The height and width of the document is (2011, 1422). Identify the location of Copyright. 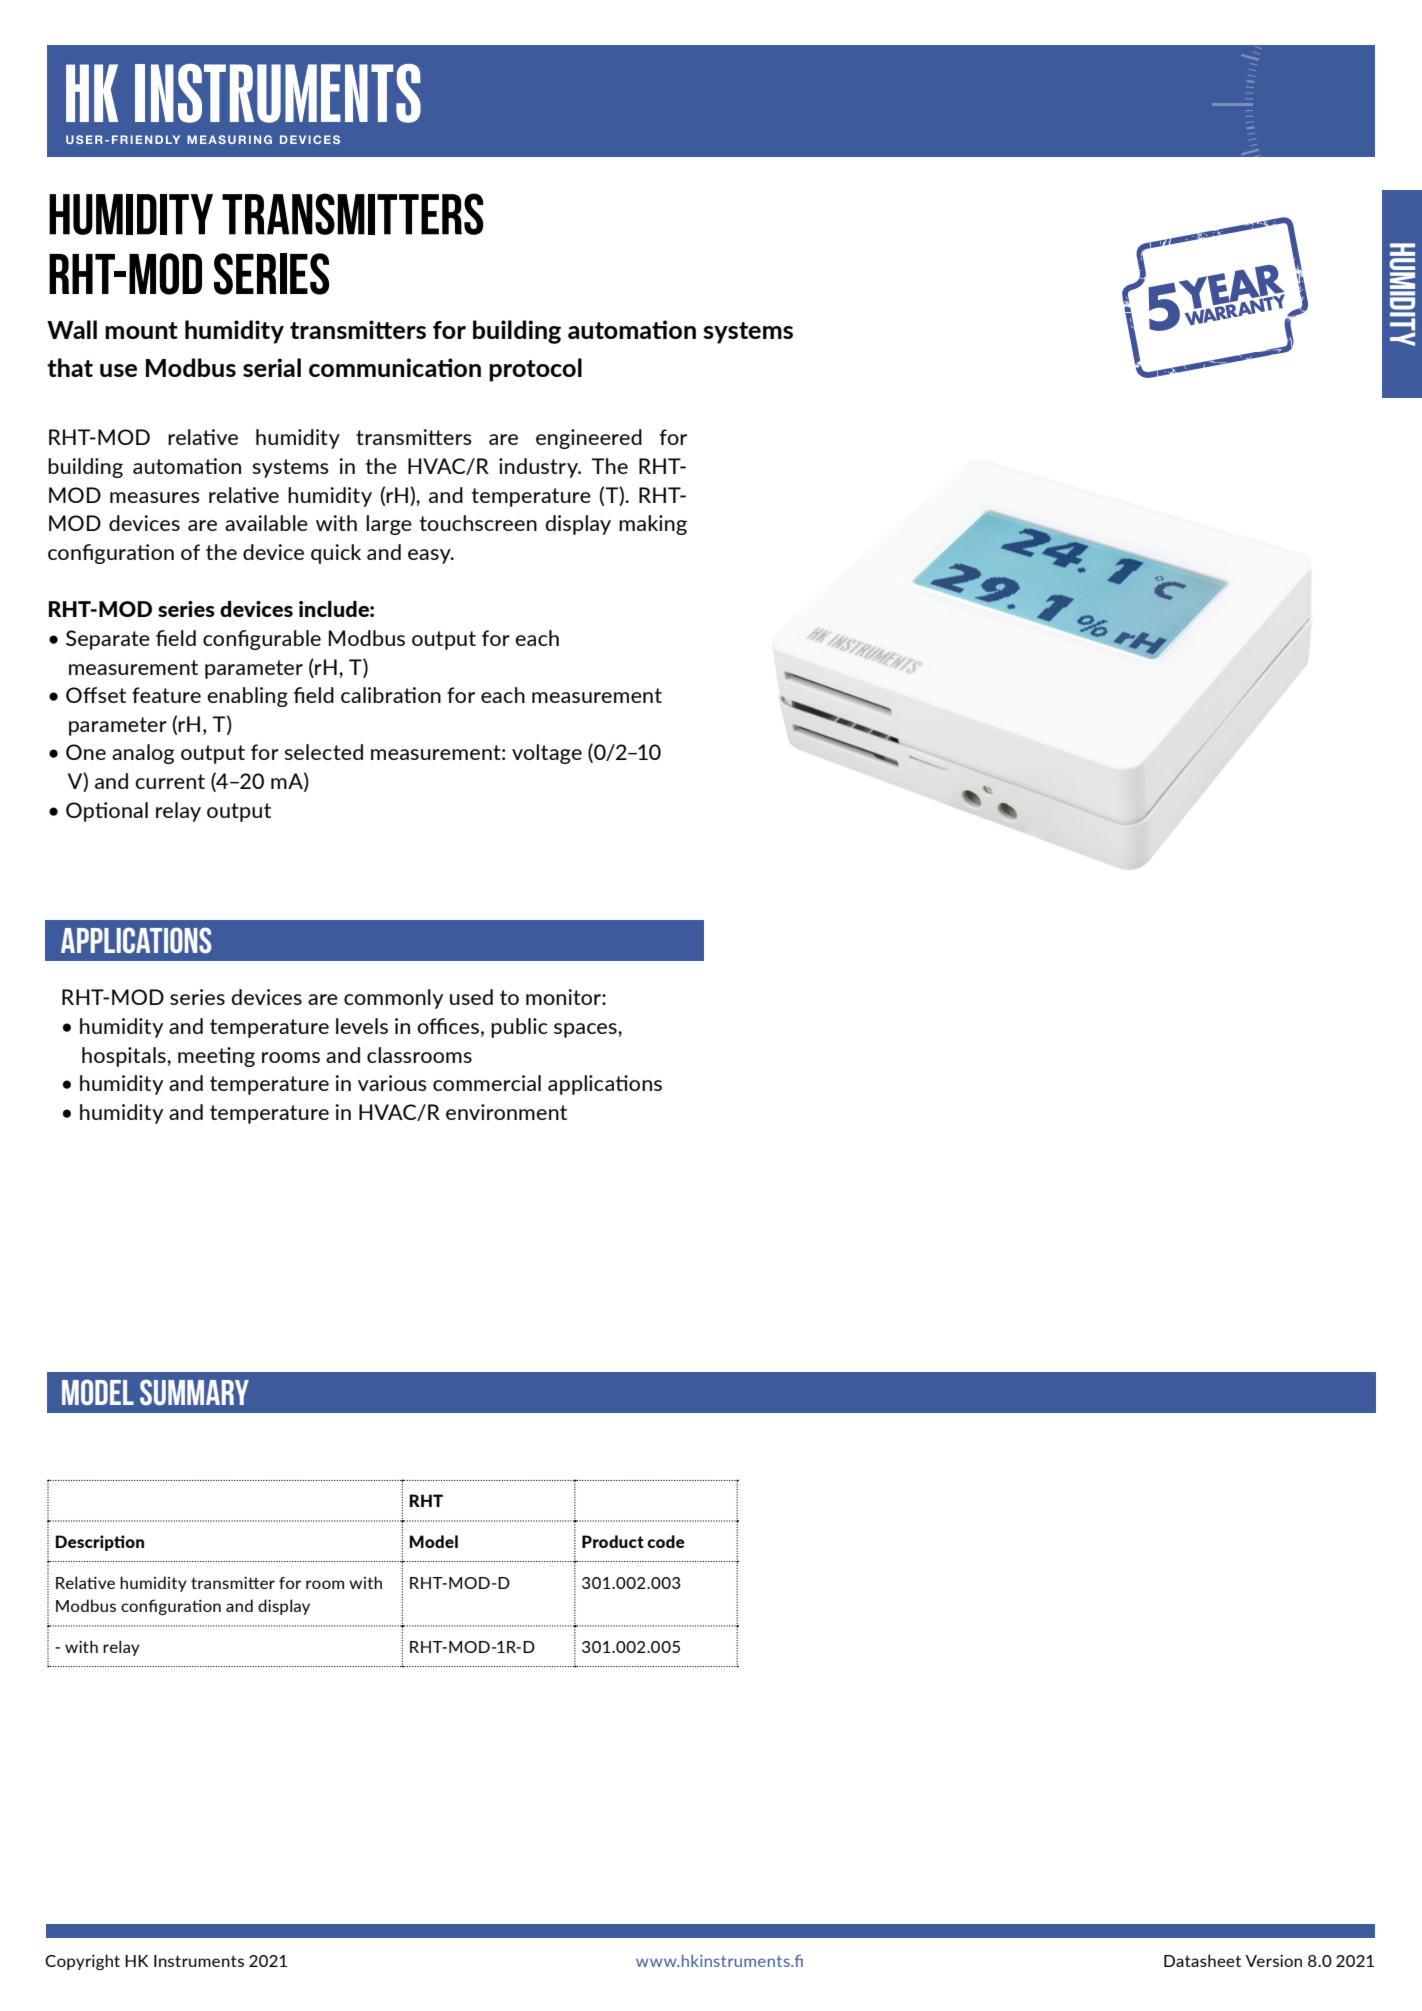
(82, 1962).
